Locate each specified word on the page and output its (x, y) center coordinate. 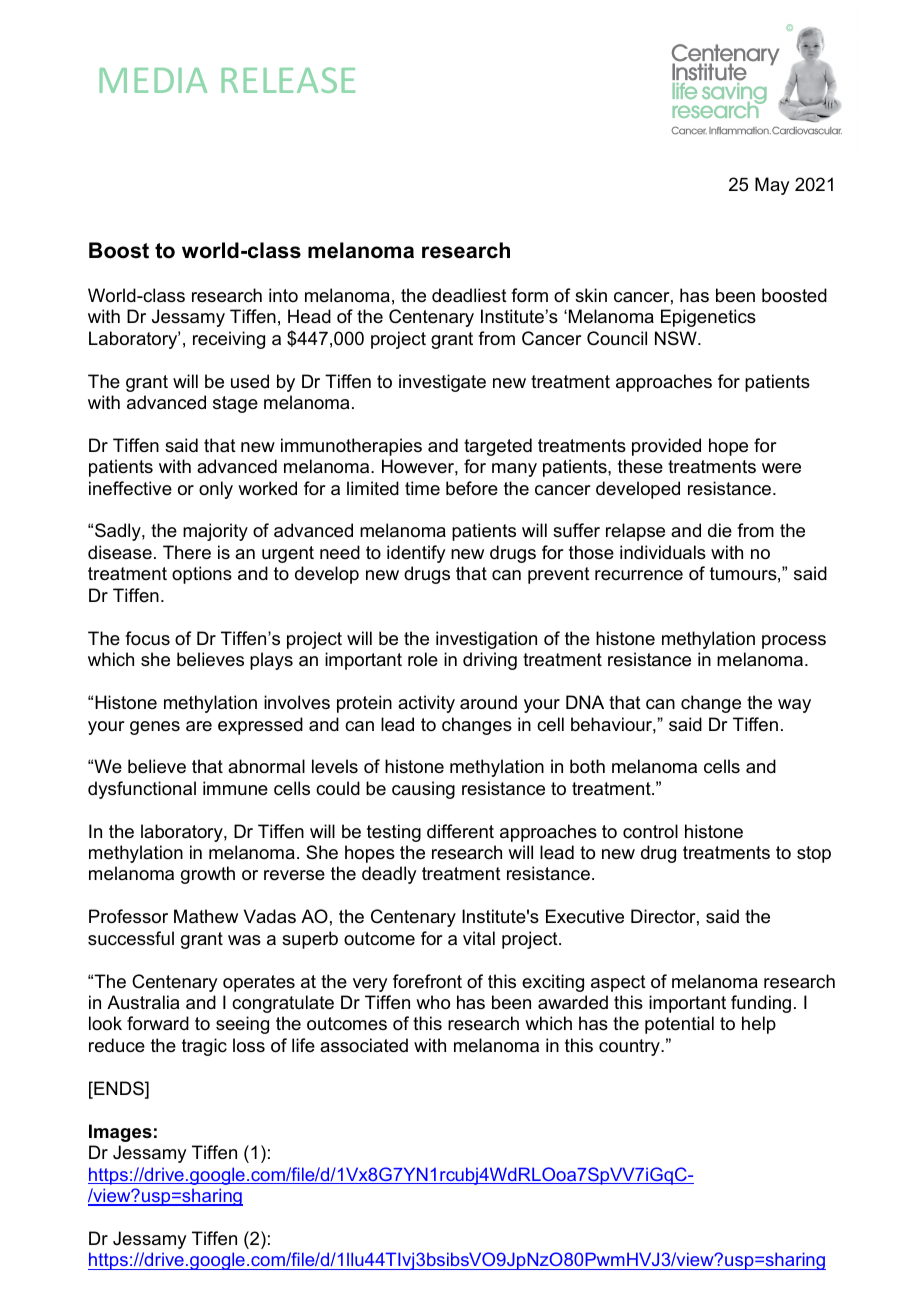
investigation (486, 640)
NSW (677, 338)
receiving (229, 340)
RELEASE (288, 80)
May (772, 186)
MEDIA (153, 80)
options (202, 575)
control (650, 831)
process (794, 642)
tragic (204, 1047)
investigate (442, 383)
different (460, 831)
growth (208, 875)
